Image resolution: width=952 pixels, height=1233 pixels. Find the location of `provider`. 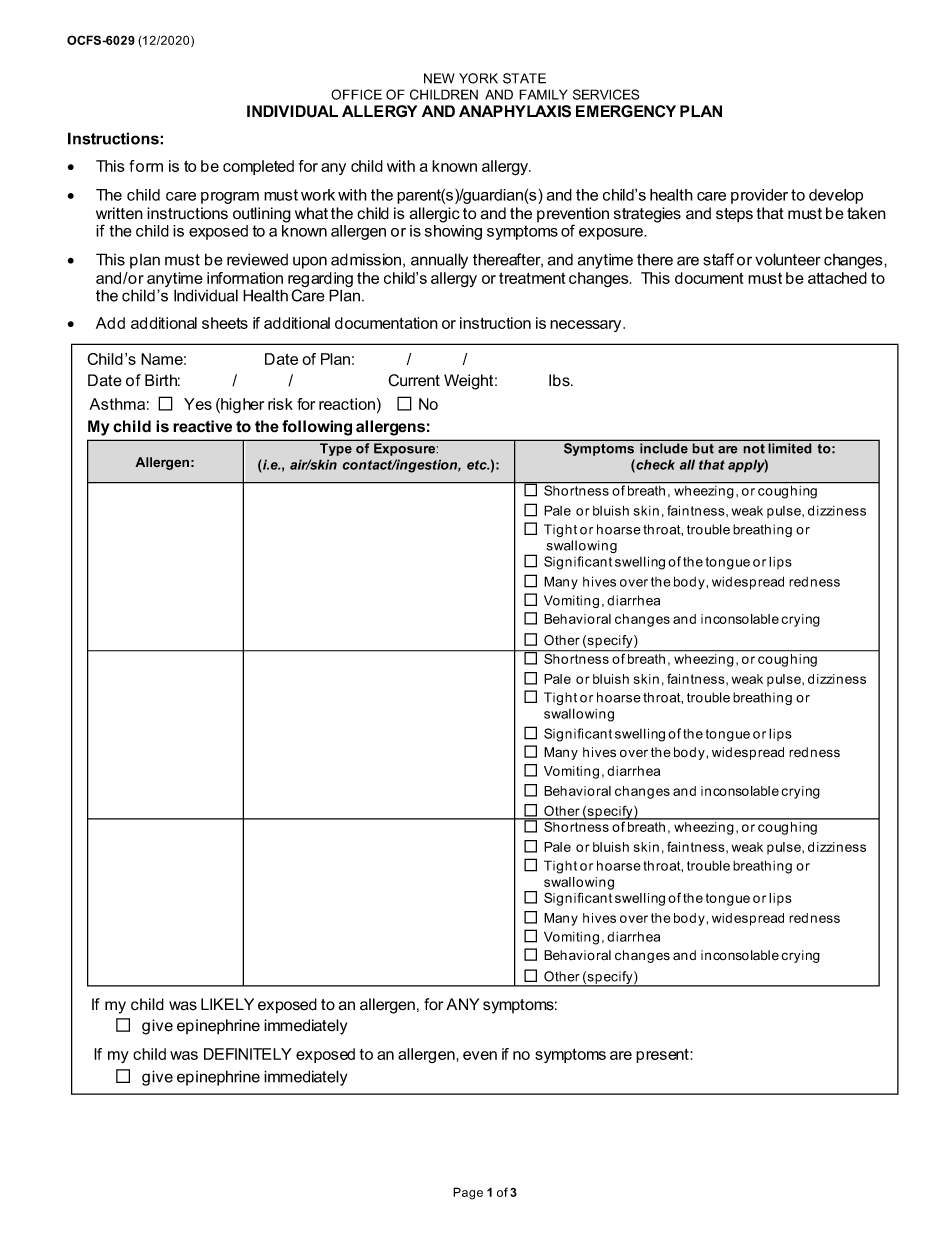

provider is located at coordinates (759, 196).
